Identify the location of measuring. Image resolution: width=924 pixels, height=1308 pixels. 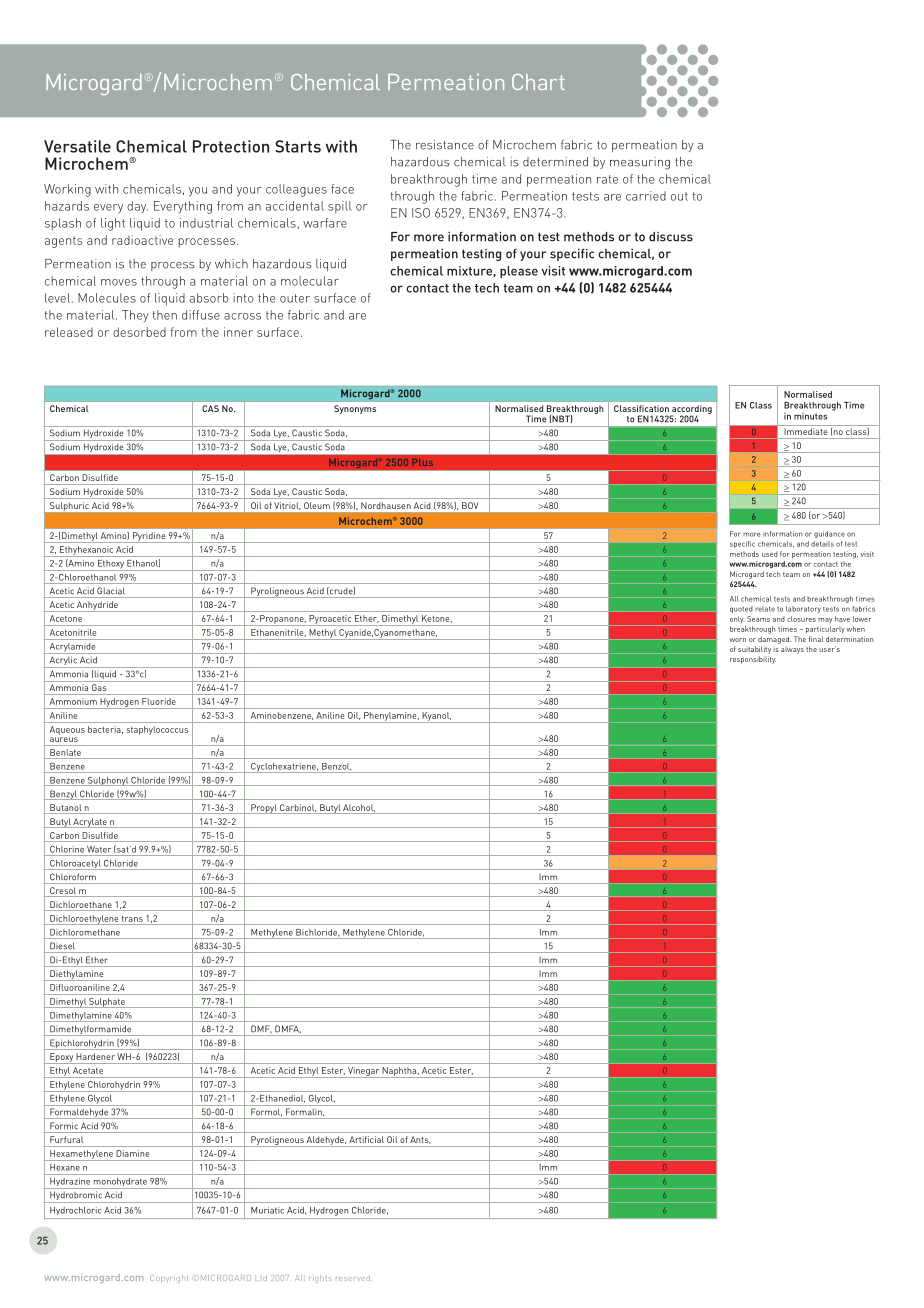
(640, 163).
